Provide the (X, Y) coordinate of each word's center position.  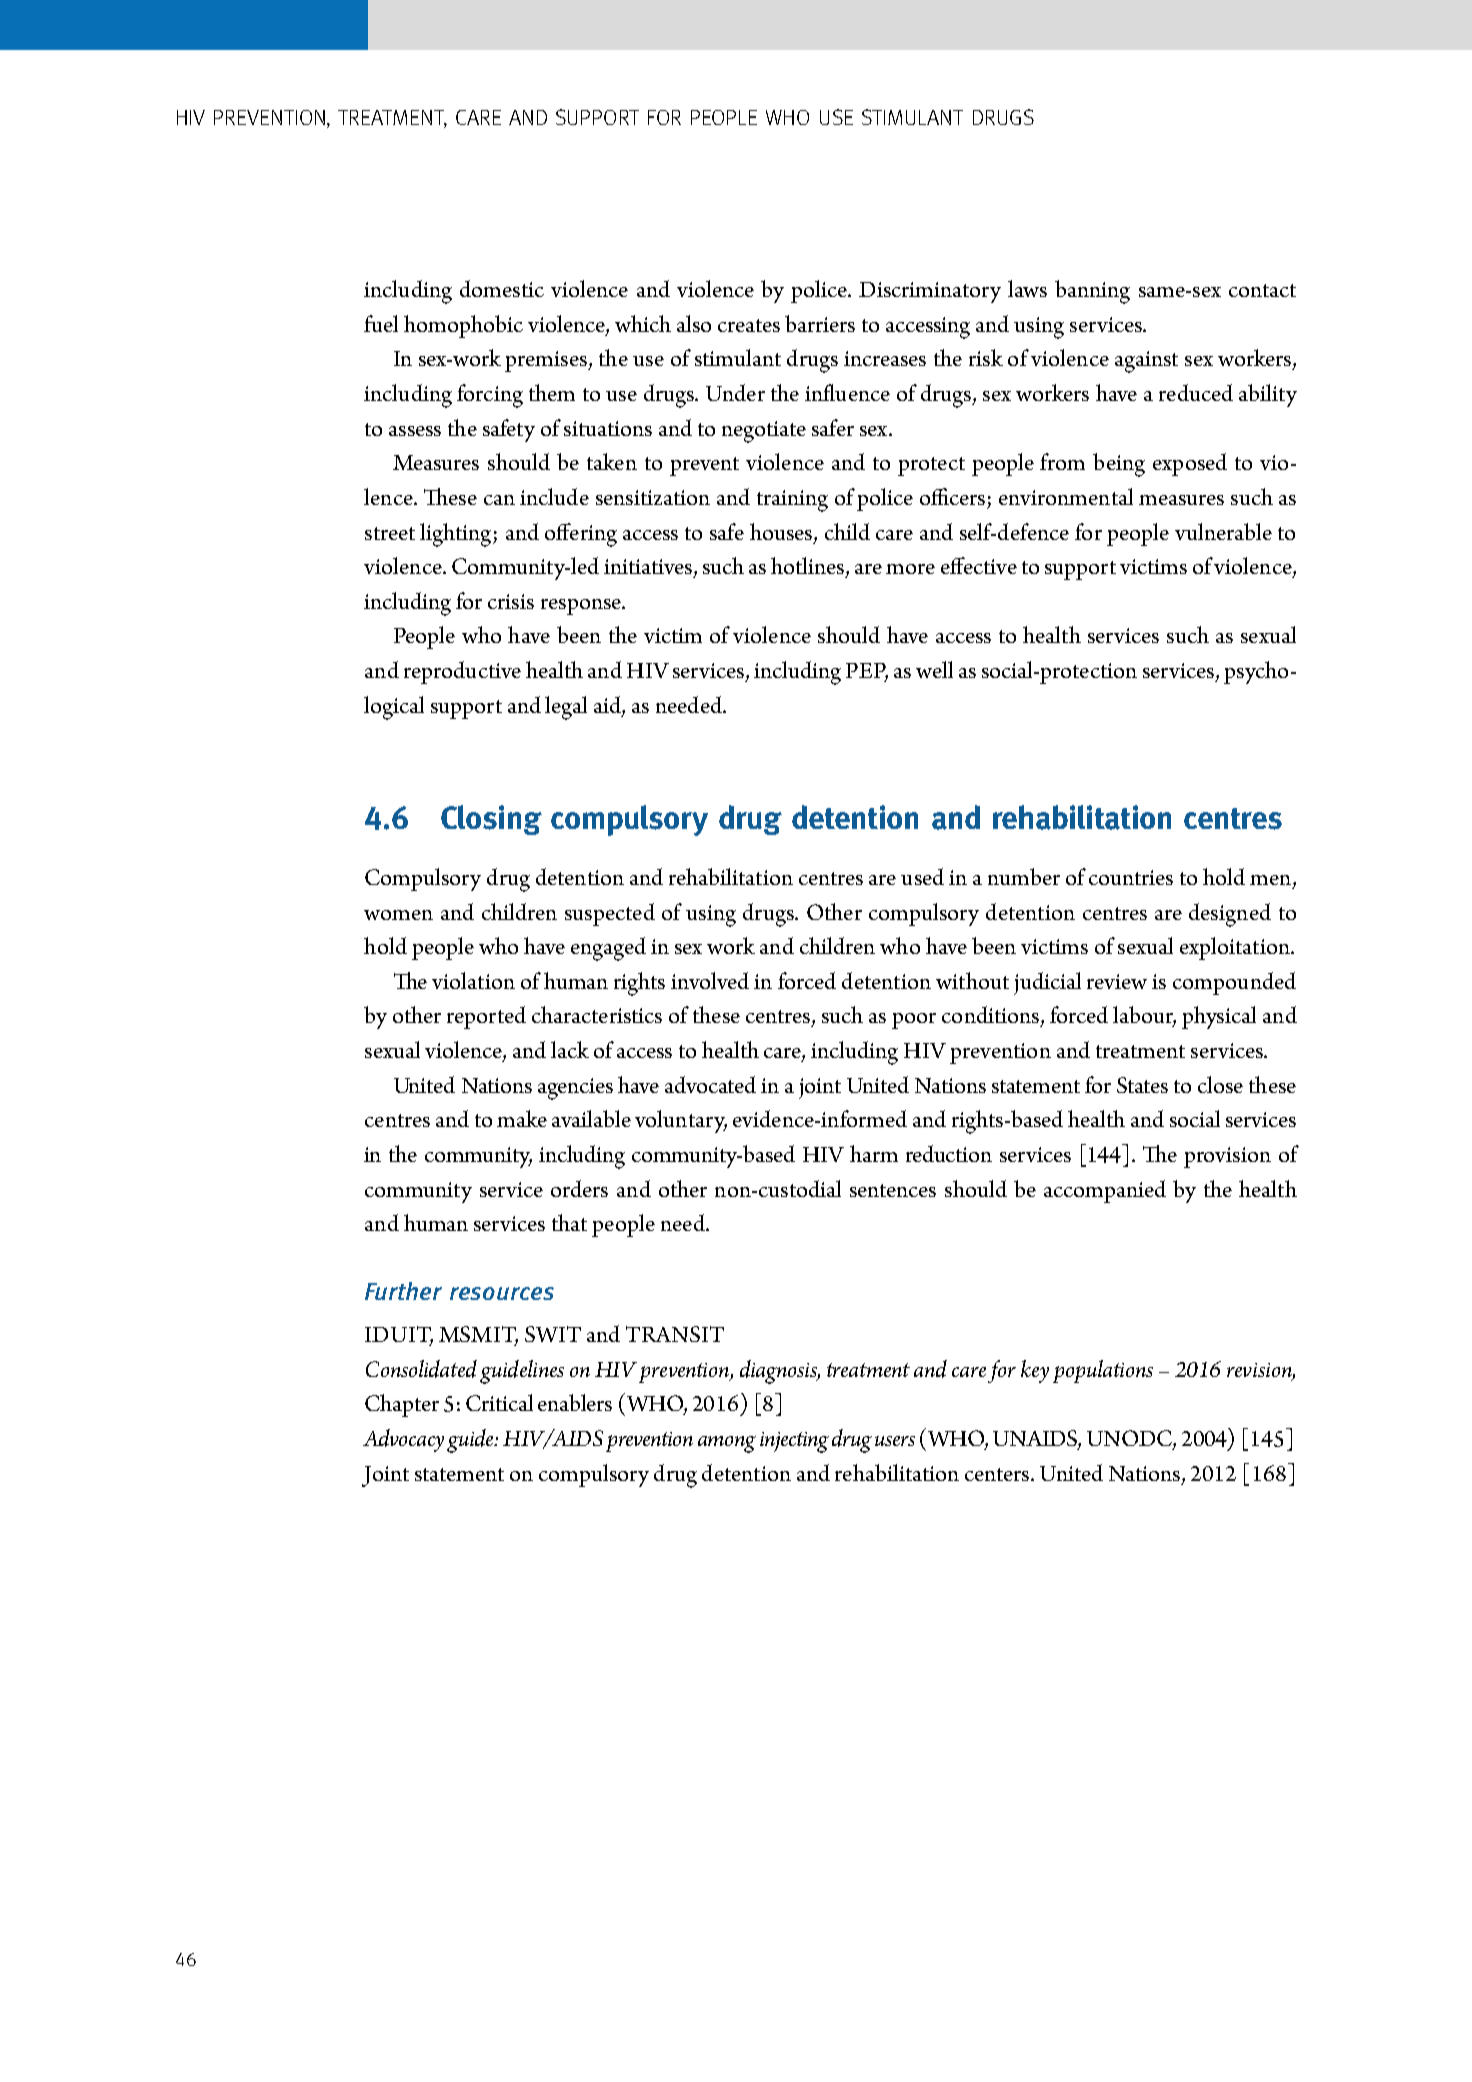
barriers (820, 323)
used (922, 876)
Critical (499, 1402)
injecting (794, 1442)
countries (1131, 877)
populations (1103, 1371)
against (1146, 362)
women (398, 915)
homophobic (463, 326)
